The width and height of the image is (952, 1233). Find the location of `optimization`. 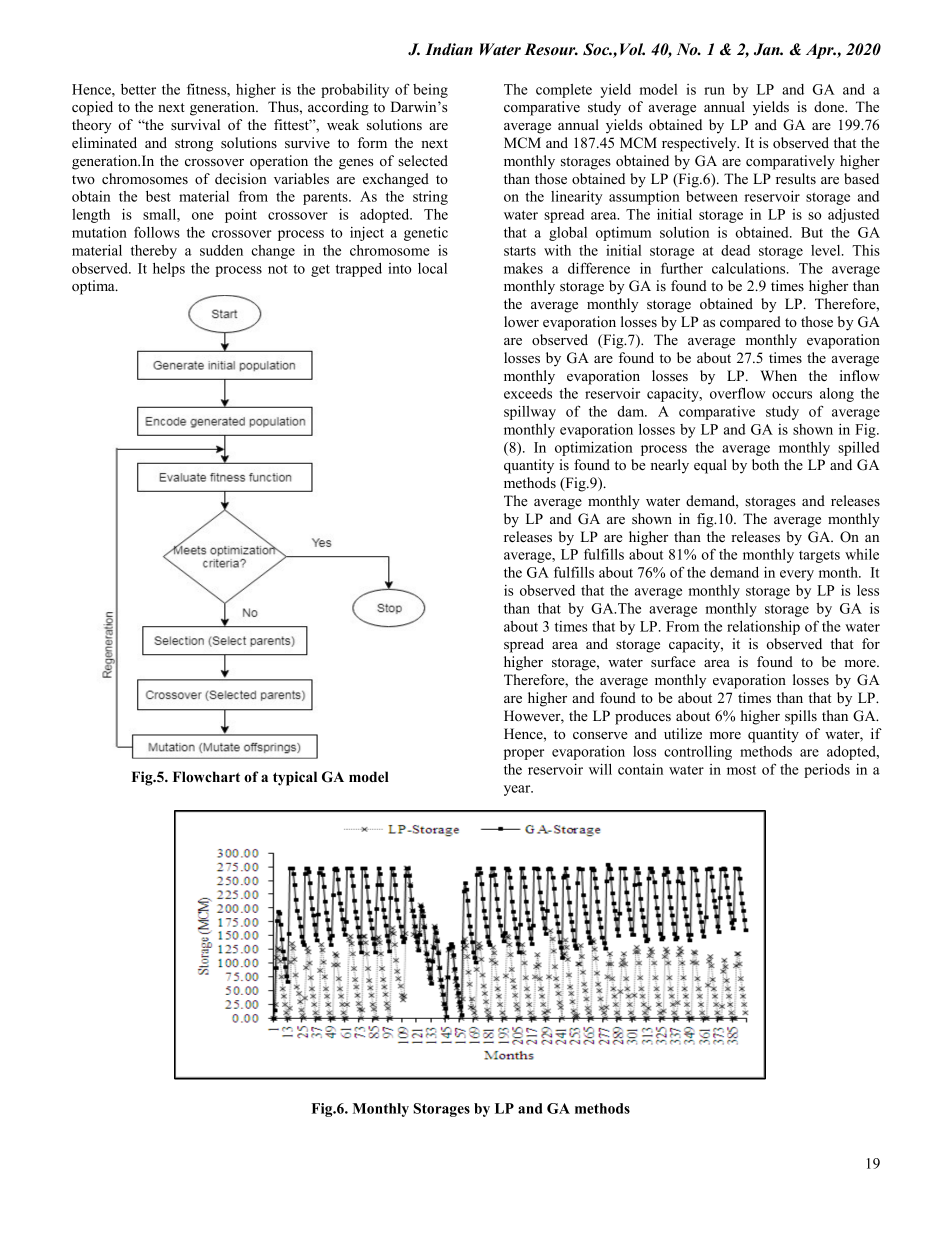

optimization is located at coordinates (594, 448).
